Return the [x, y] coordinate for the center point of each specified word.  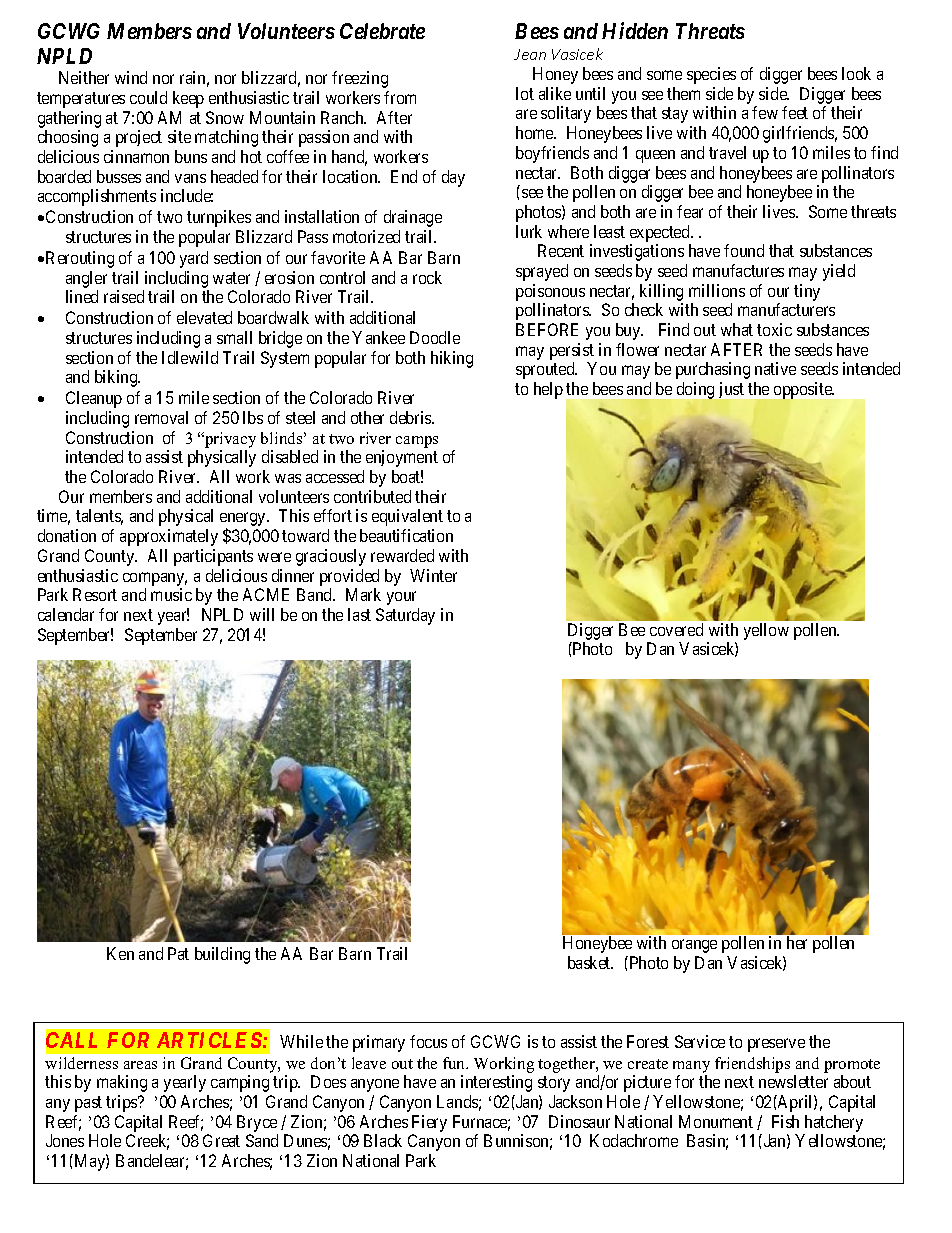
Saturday [405, 616]
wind [131, 77]
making [122, 1083]
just [731, 390]
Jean [530, 54]
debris [411, 417]
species [711, 75]
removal [161, 417]
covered [676, 629]
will [262, 614]
